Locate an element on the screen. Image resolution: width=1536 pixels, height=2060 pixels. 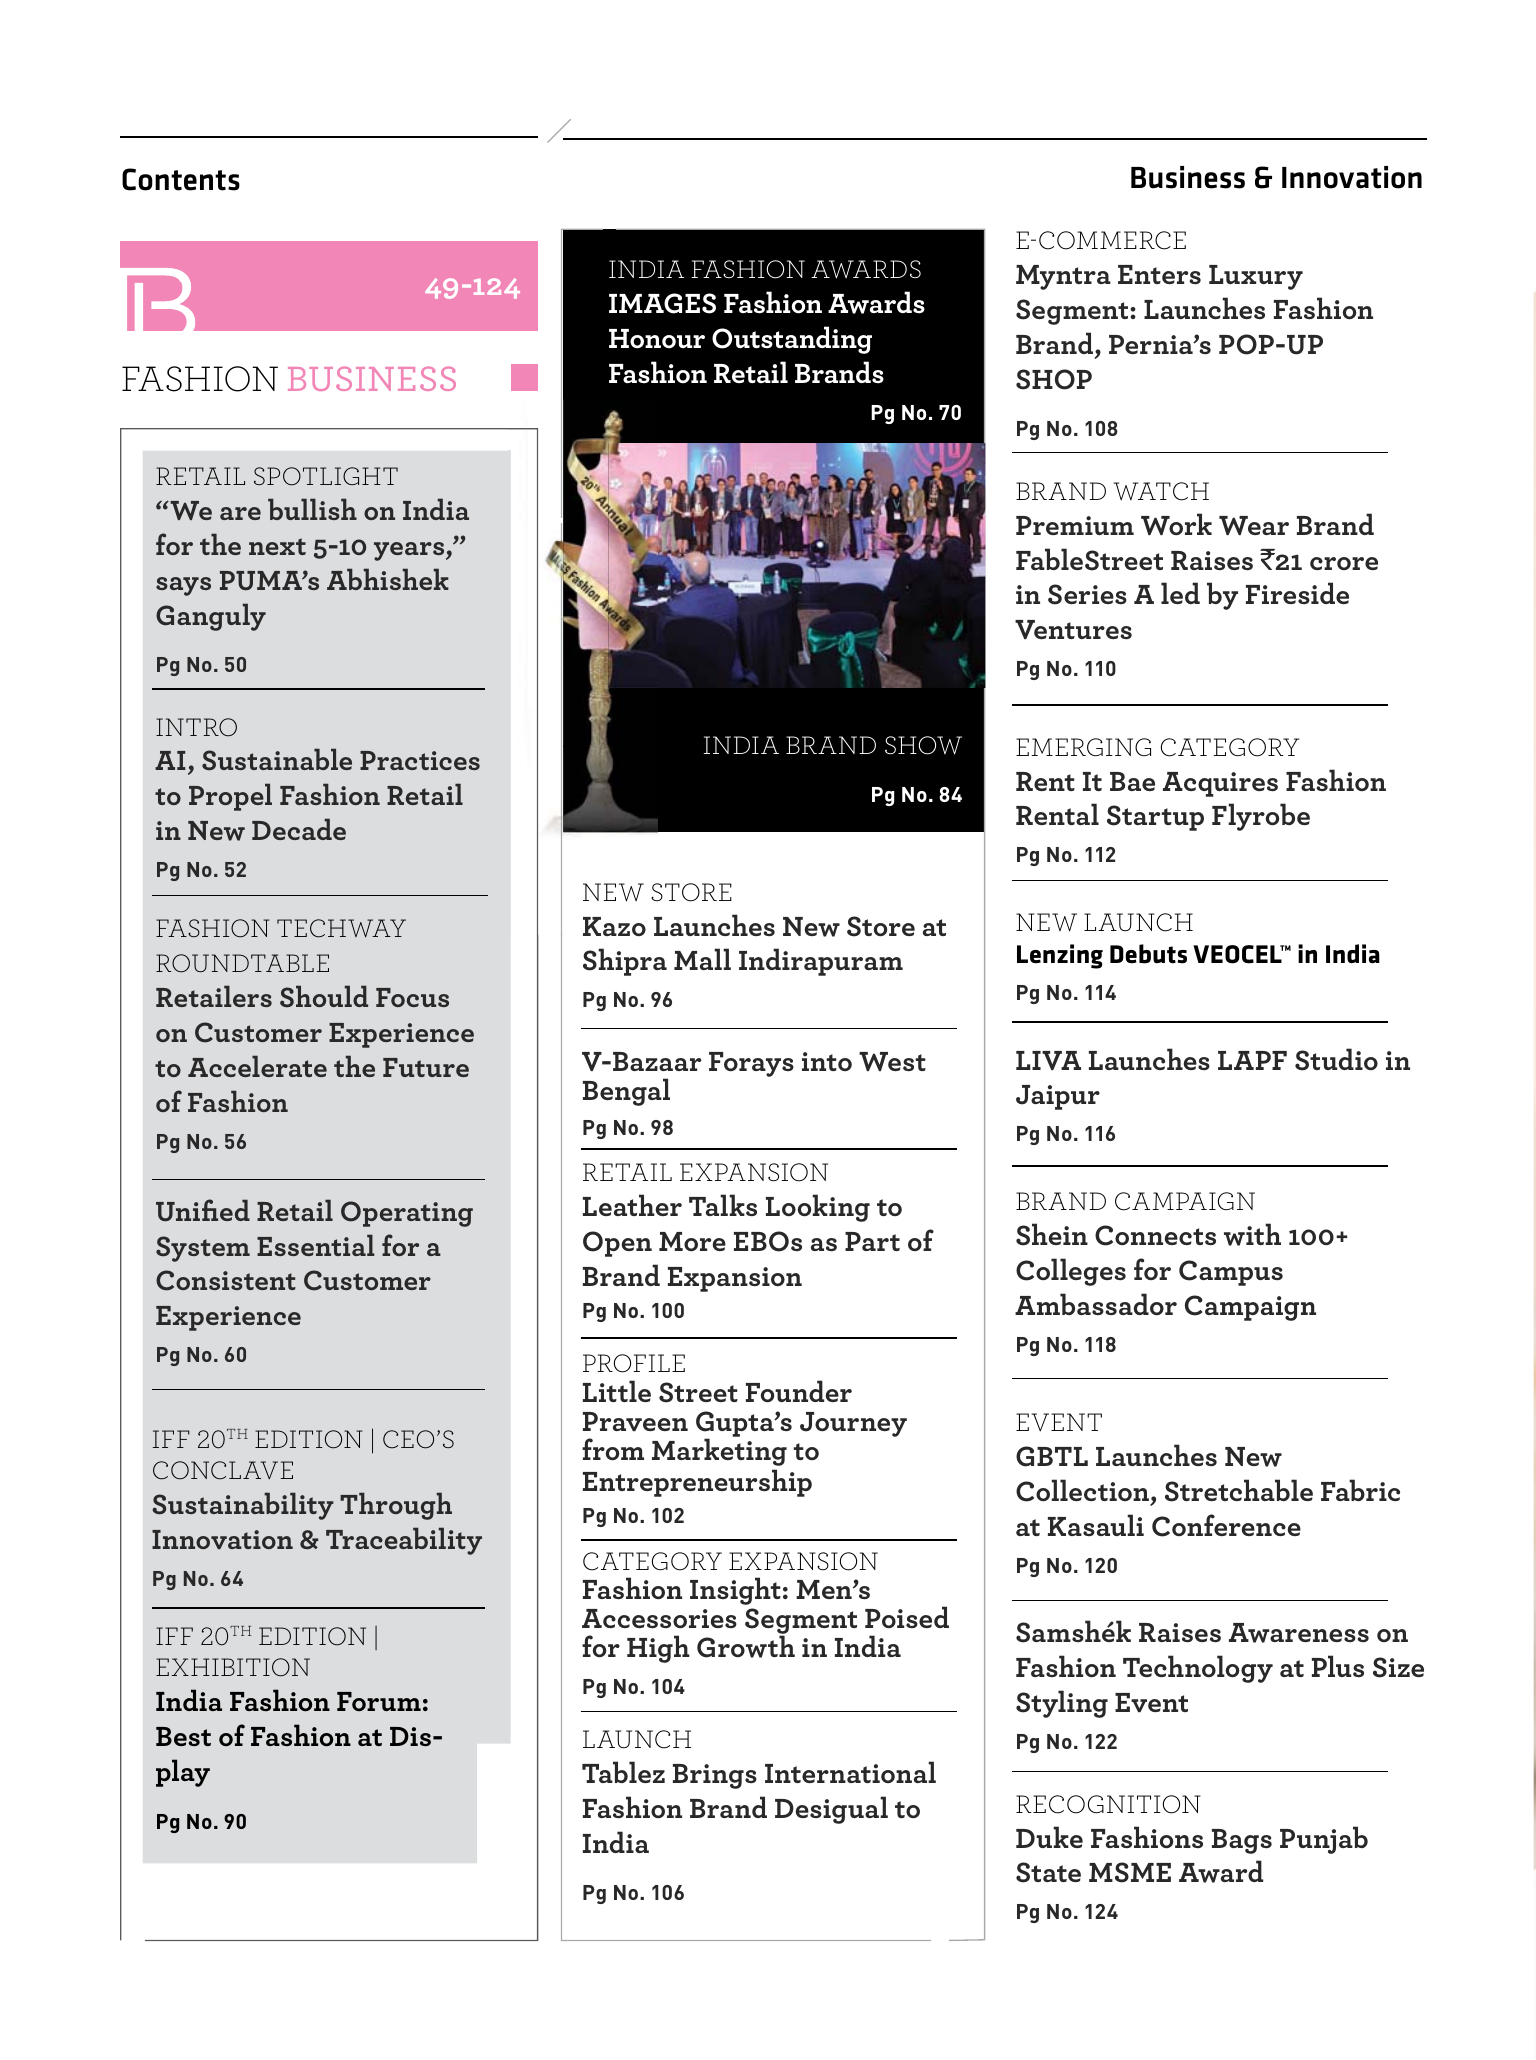
Outstanding is located at coordinates (792, 340).
